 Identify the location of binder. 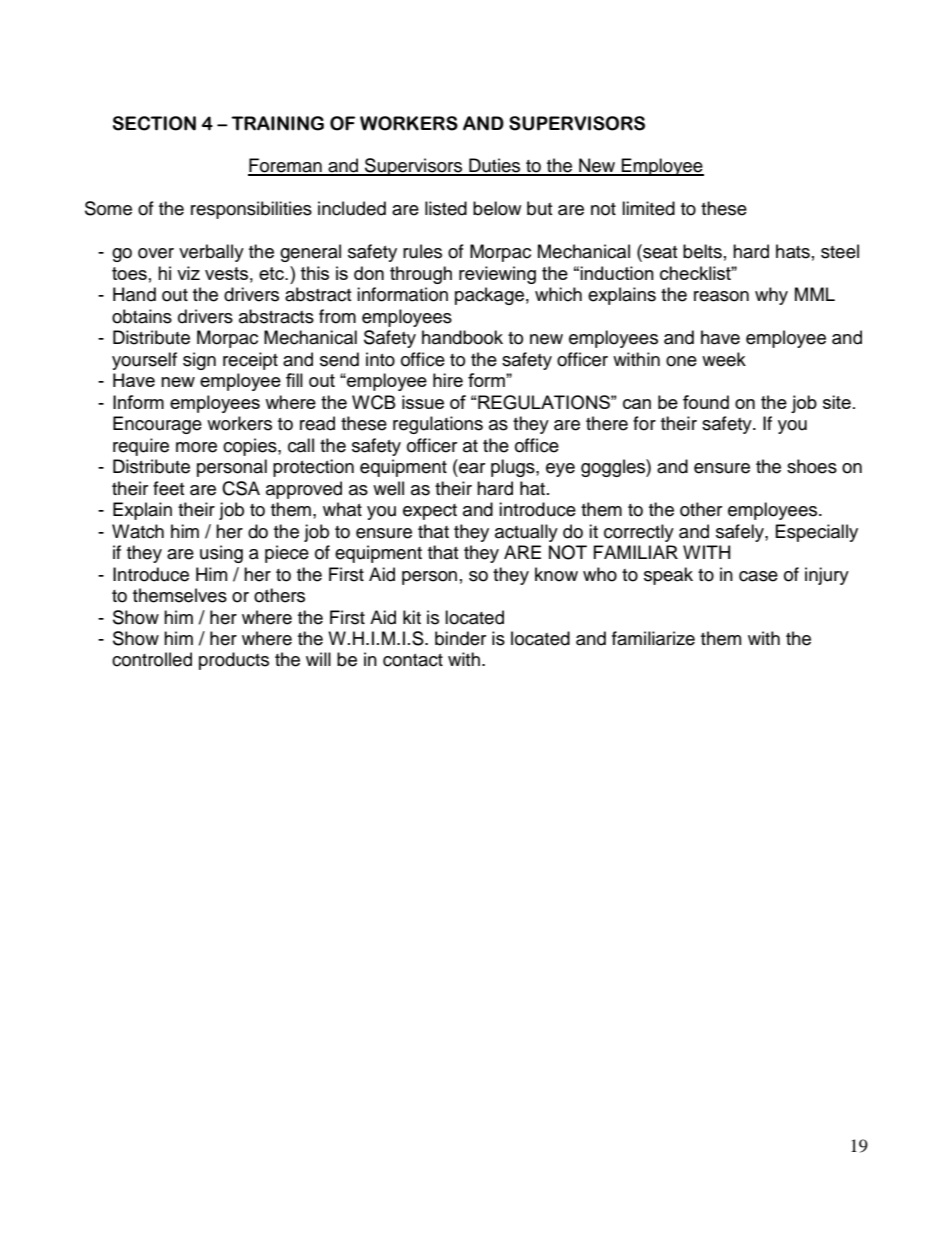
(460, 638).
